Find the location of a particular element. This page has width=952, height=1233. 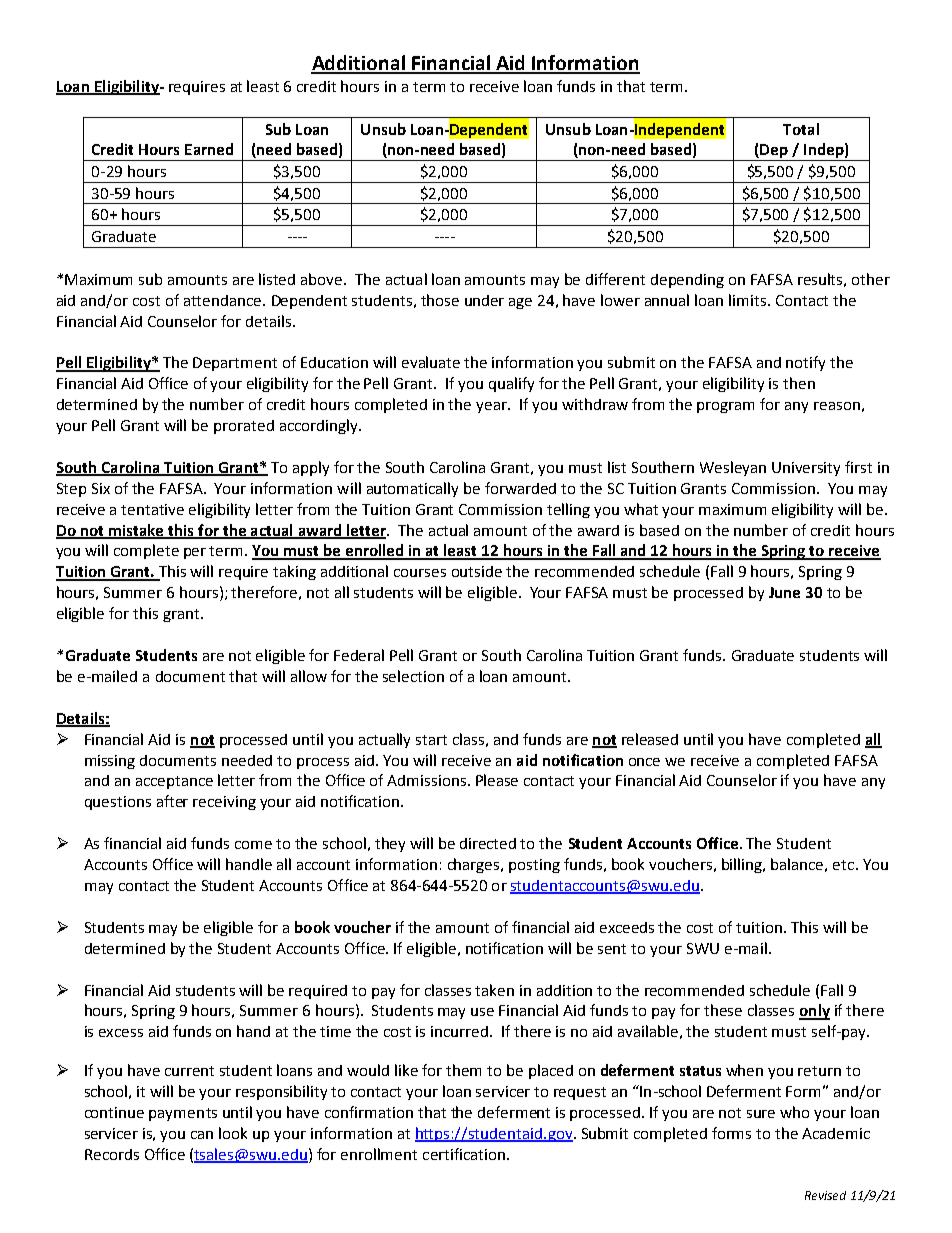

year is located at coordinates (492, 407).
